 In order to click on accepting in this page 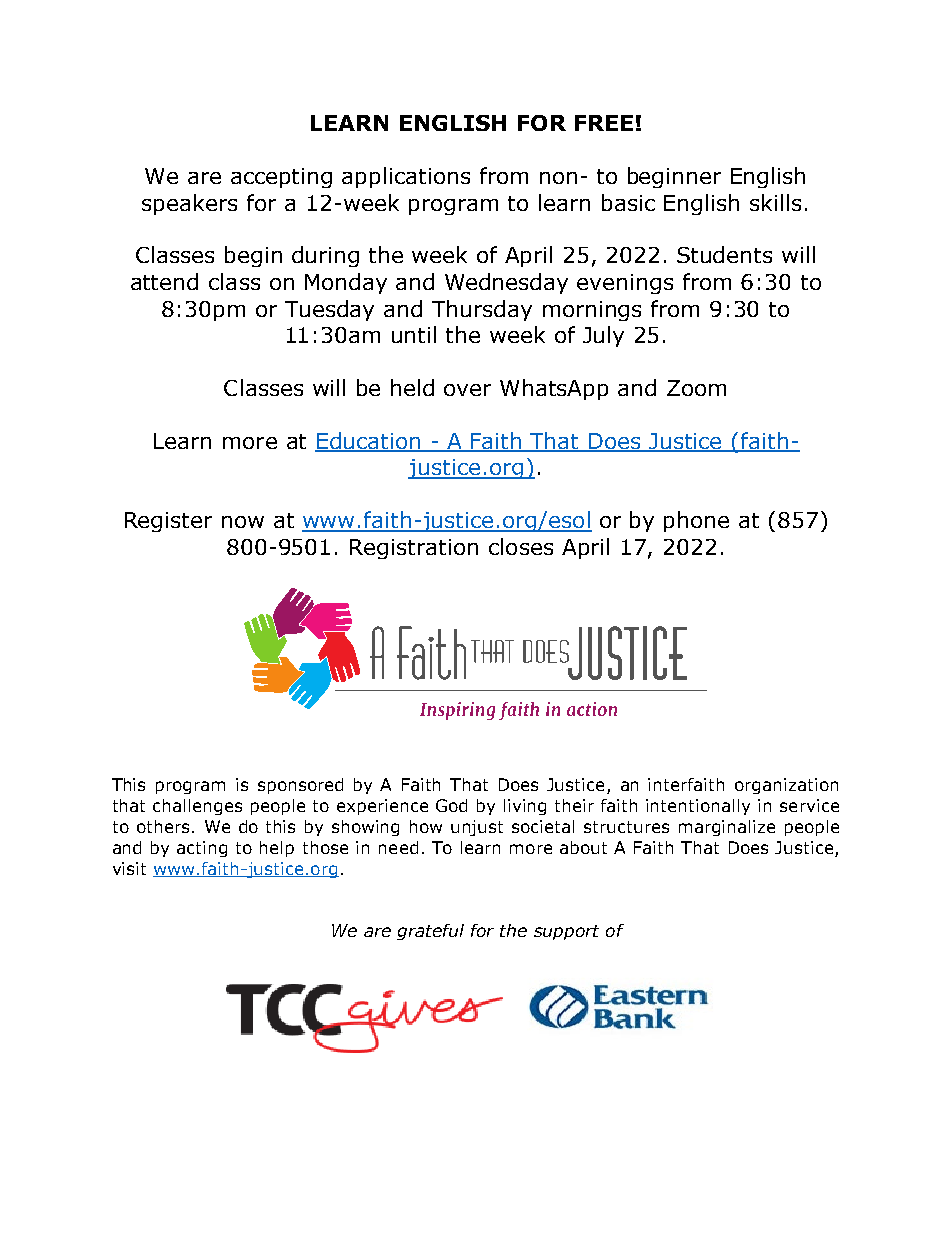, I will do `click(281, 178)`.
